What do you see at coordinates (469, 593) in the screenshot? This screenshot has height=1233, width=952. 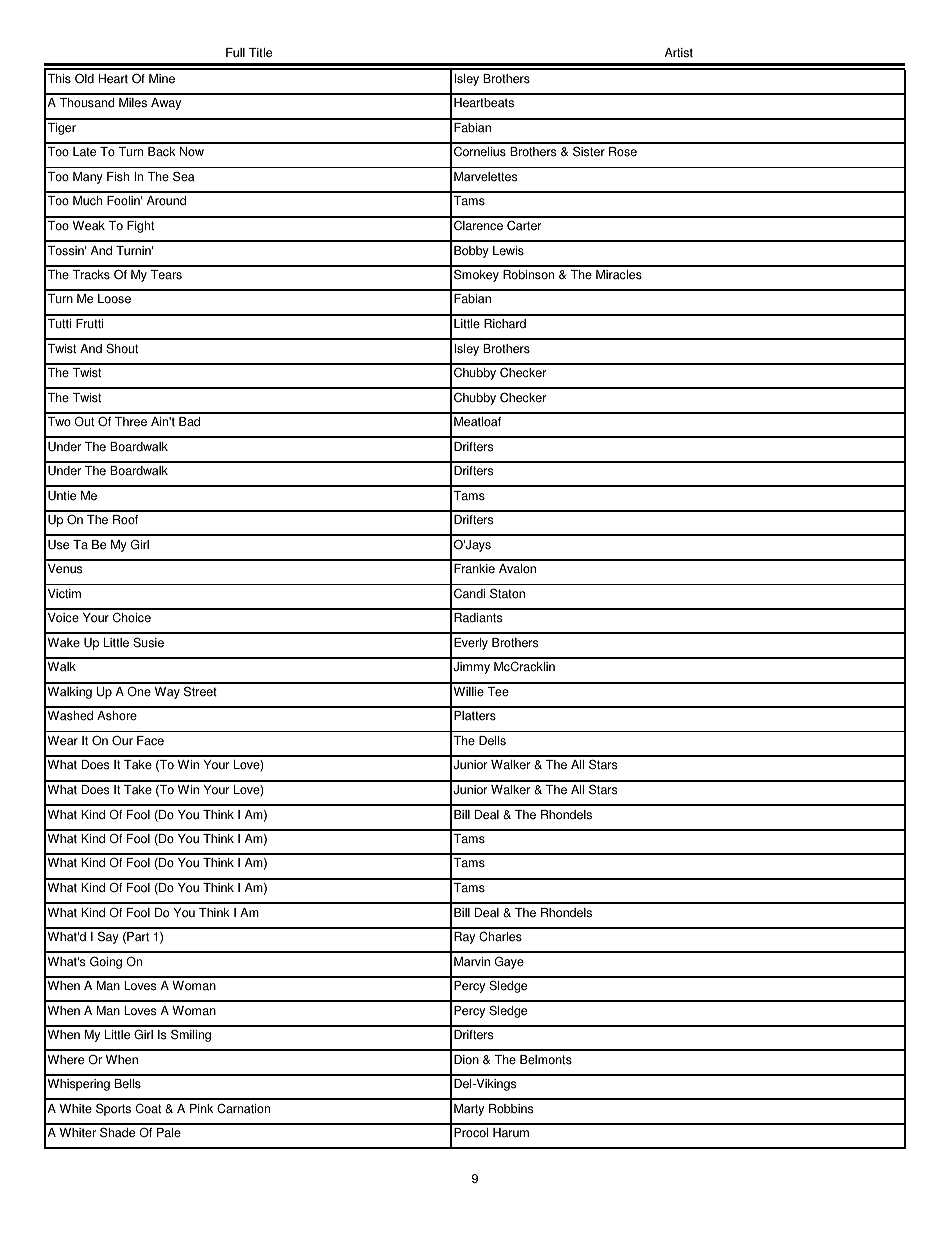 I see `Candi` at bounding box center [469, 593].
